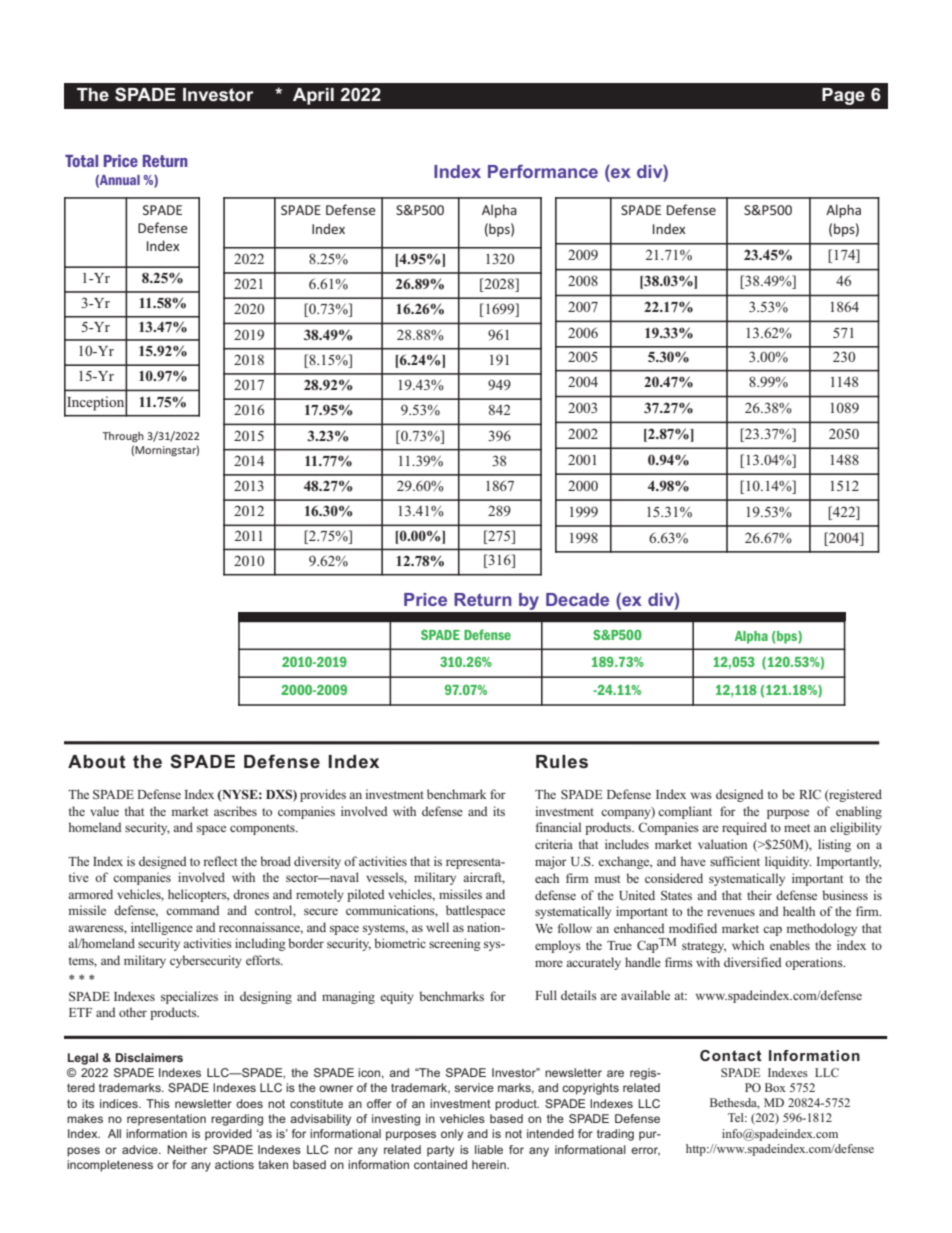  I want to click on was, so click(701, 795).
